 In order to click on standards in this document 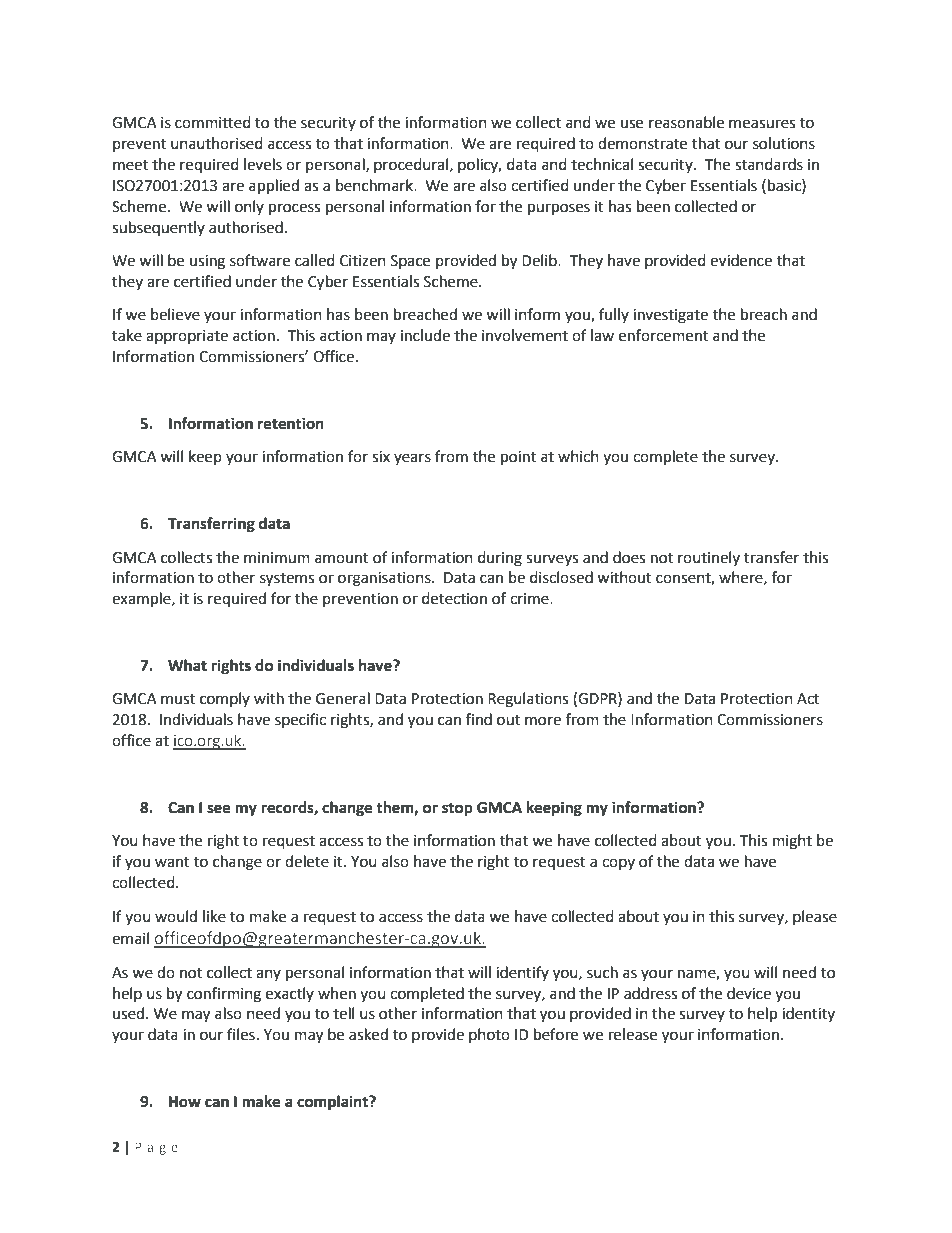, I will do `click(769, 164)`.
